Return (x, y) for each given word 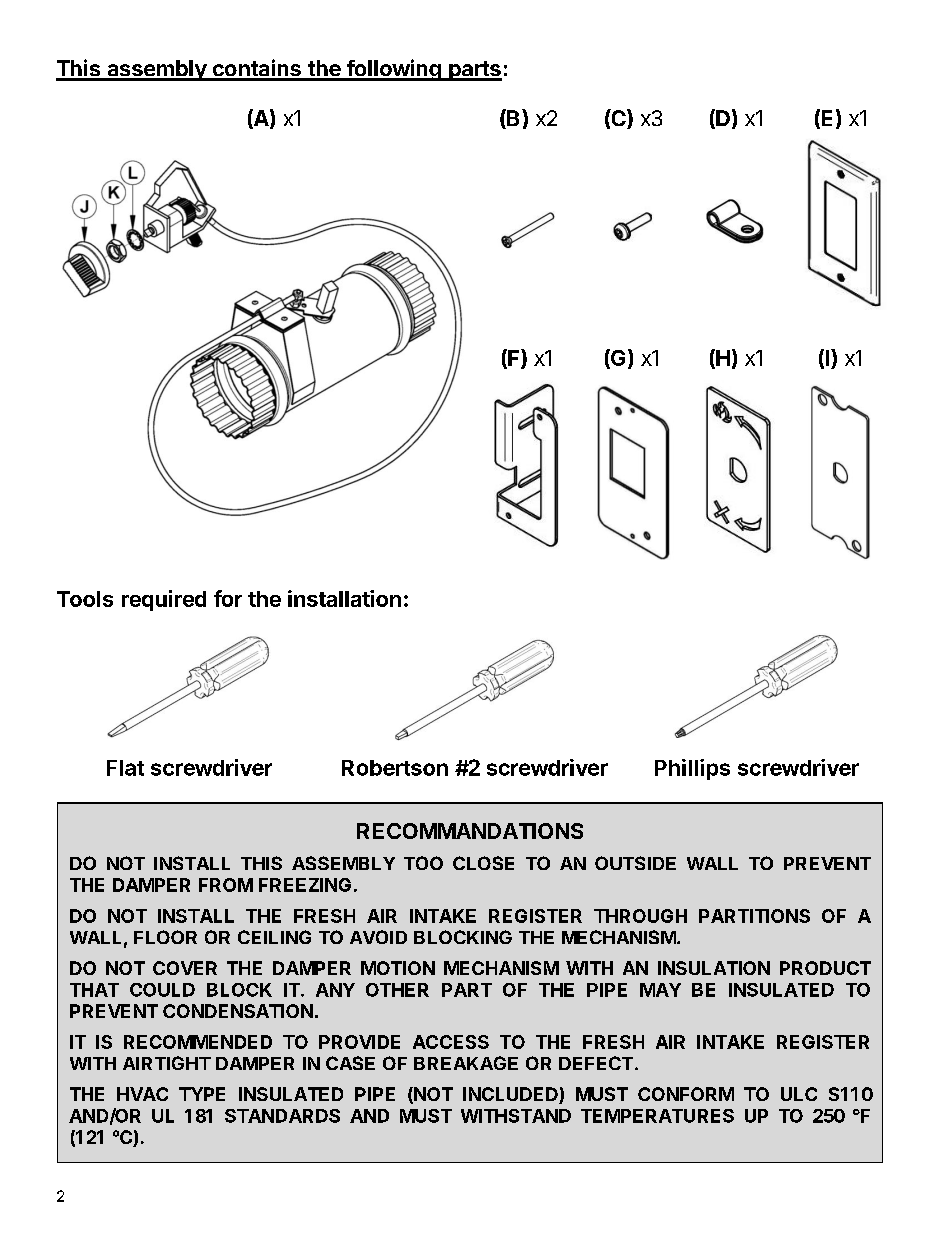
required (164, 600)
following (393, 70)
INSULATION (714, 968)
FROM (226, 885)
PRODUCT (825, 968)
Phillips (692, 769)
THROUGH (640, 916)
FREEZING (305, 885)
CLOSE (483, 863)
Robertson (395, 768)
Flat (125, 768)
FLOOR (165, 937)
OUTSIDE (635, 863)
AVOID (378, 937)
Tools (85, 599)
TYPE (202, 1094)
